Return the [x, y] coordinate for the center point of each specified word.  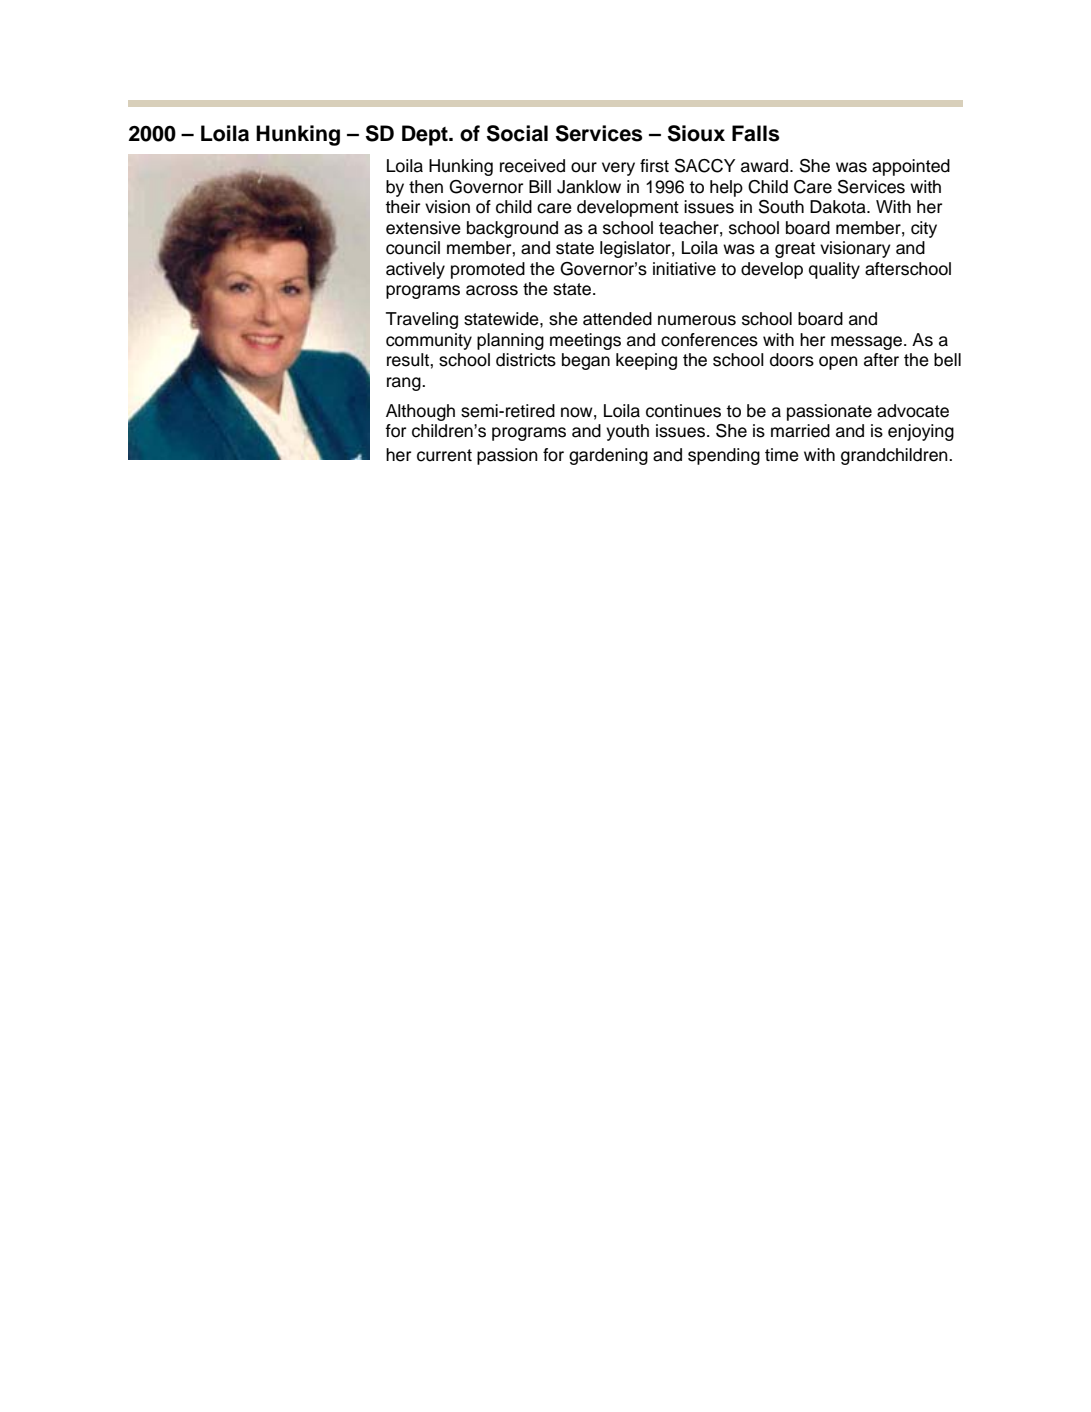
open [838, 363]
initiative [684, 269]
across [492, 290]
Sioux [696, 133]
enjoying [921, 432]
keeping [646, 361]
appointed [911, 167]
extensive [423, 228]
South [781, 207]
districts [526, 360]
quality [834, 270]
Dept [426, 135]
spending [724, 456]
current [444, 455]
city [924, 229]
